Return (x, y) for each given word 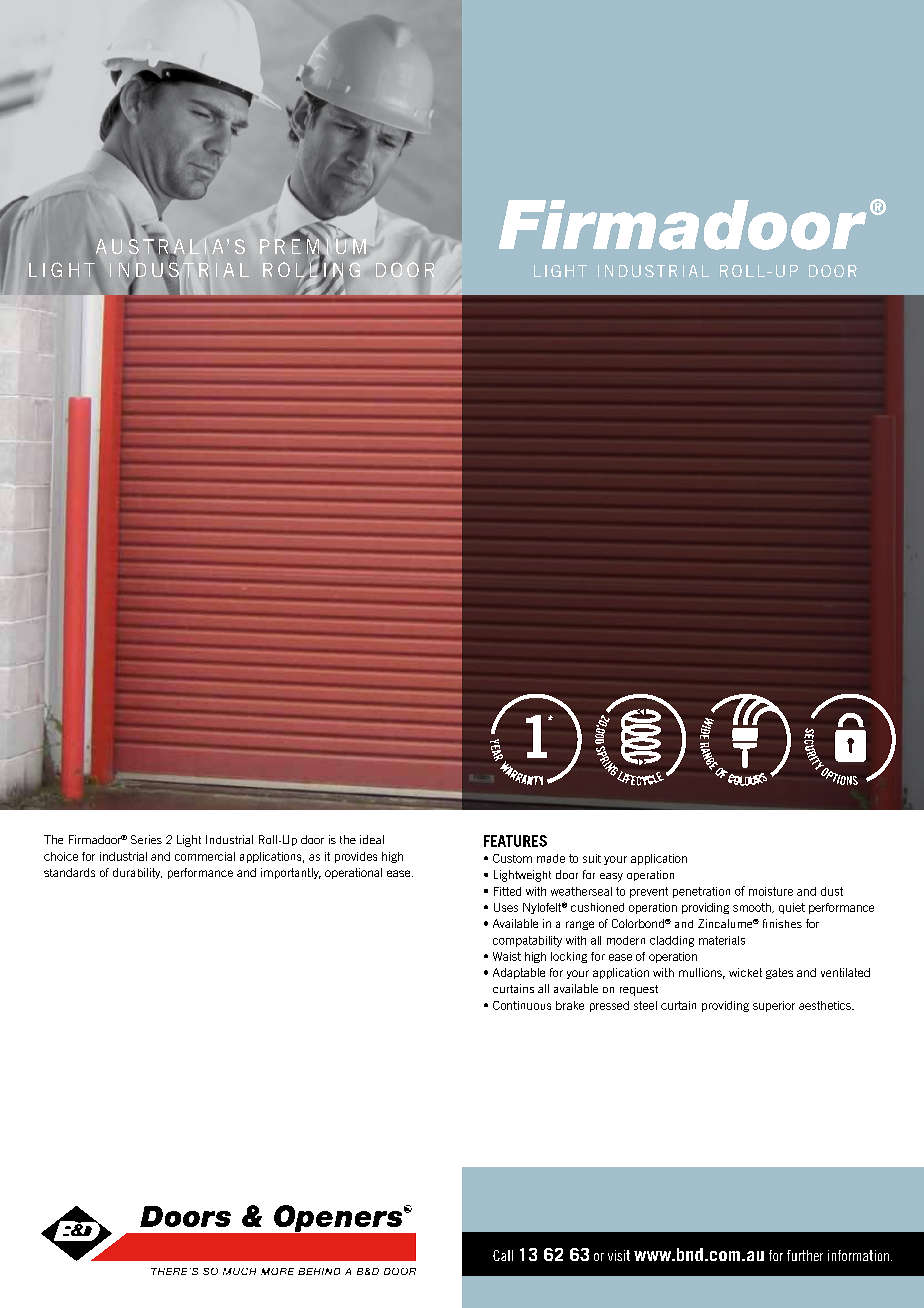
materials (722, 940)
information (858, 1255)
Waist (507, 956)
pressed (609, 1006)
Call (503, 1255)
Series (146, 839)
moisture (771, 891)
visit (619, 1255)
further (805, 1255)
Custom (512, 858)
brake (570, 1005)
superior (774, 1006)
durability (137, 873)
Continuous (522, 1005)
